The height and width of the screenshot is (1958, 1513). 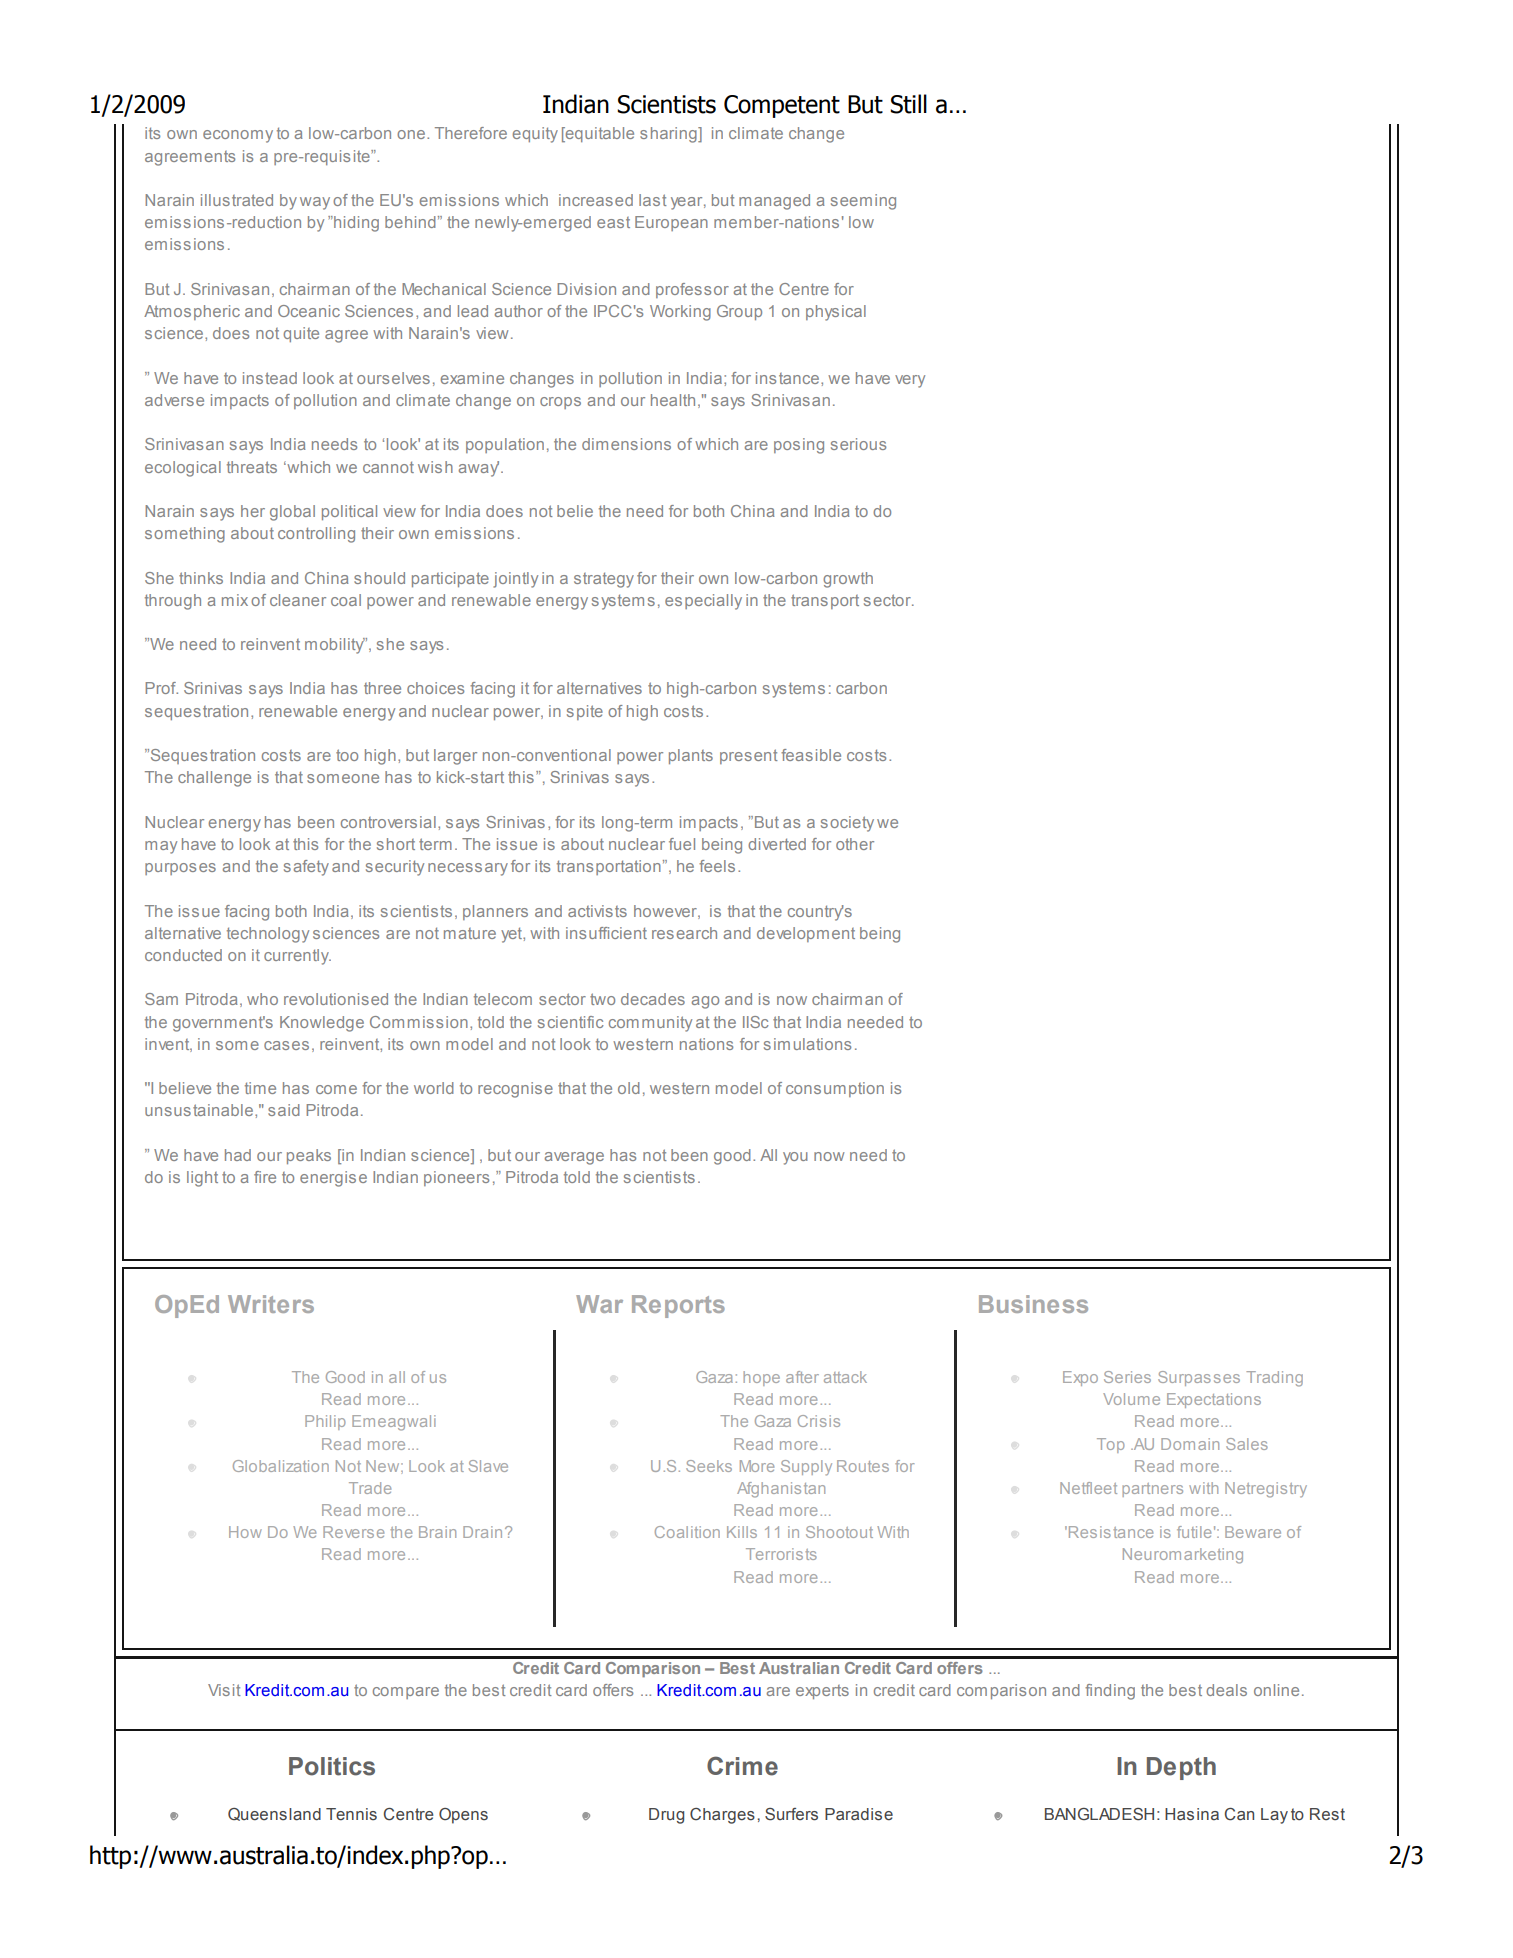 I want to click on other, so click(x=855, y=844).
